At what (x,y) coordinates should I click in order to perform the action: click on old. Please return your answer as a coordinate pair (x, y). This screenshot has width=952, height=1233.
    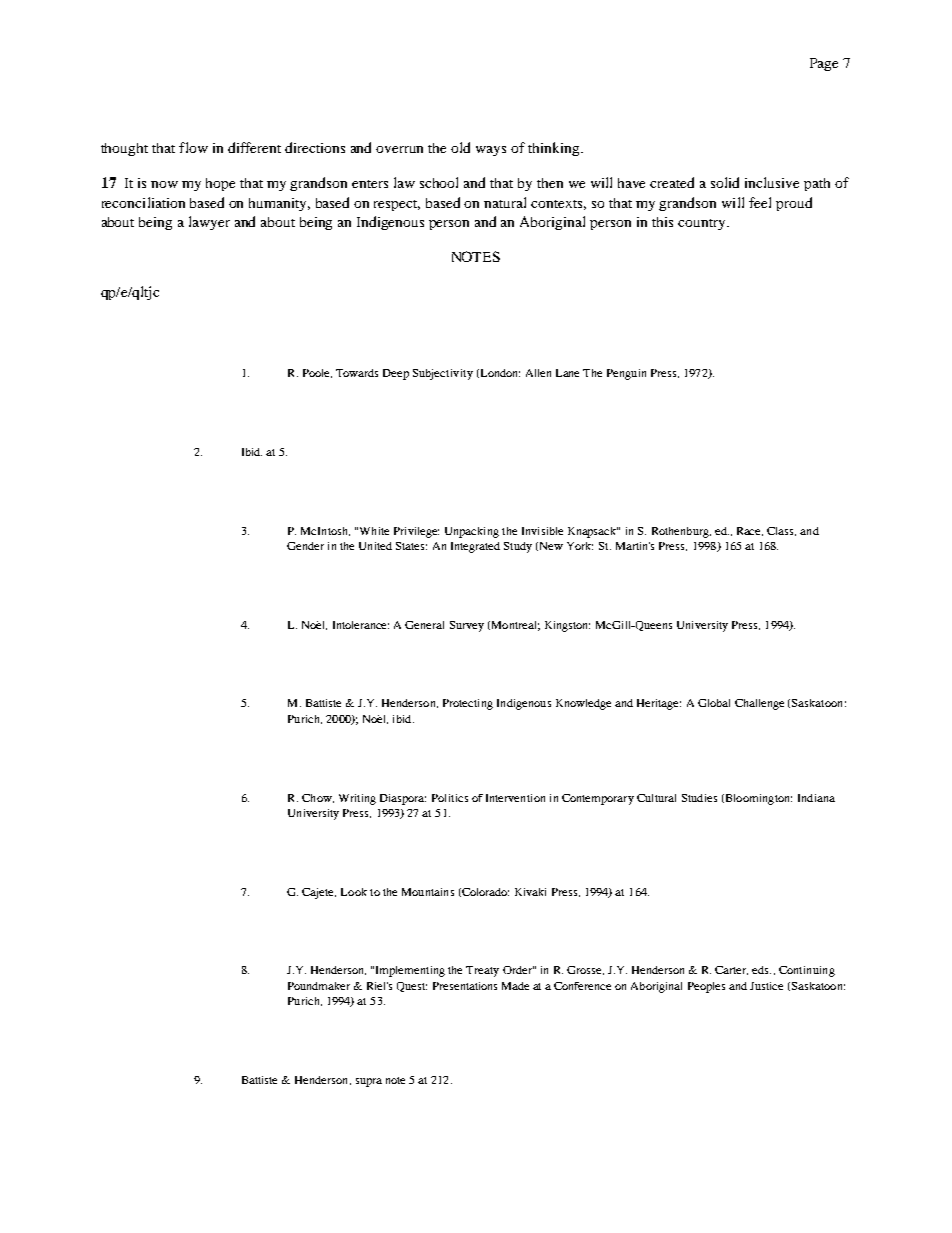
    Looking at the image, I should click on (460, 147).
